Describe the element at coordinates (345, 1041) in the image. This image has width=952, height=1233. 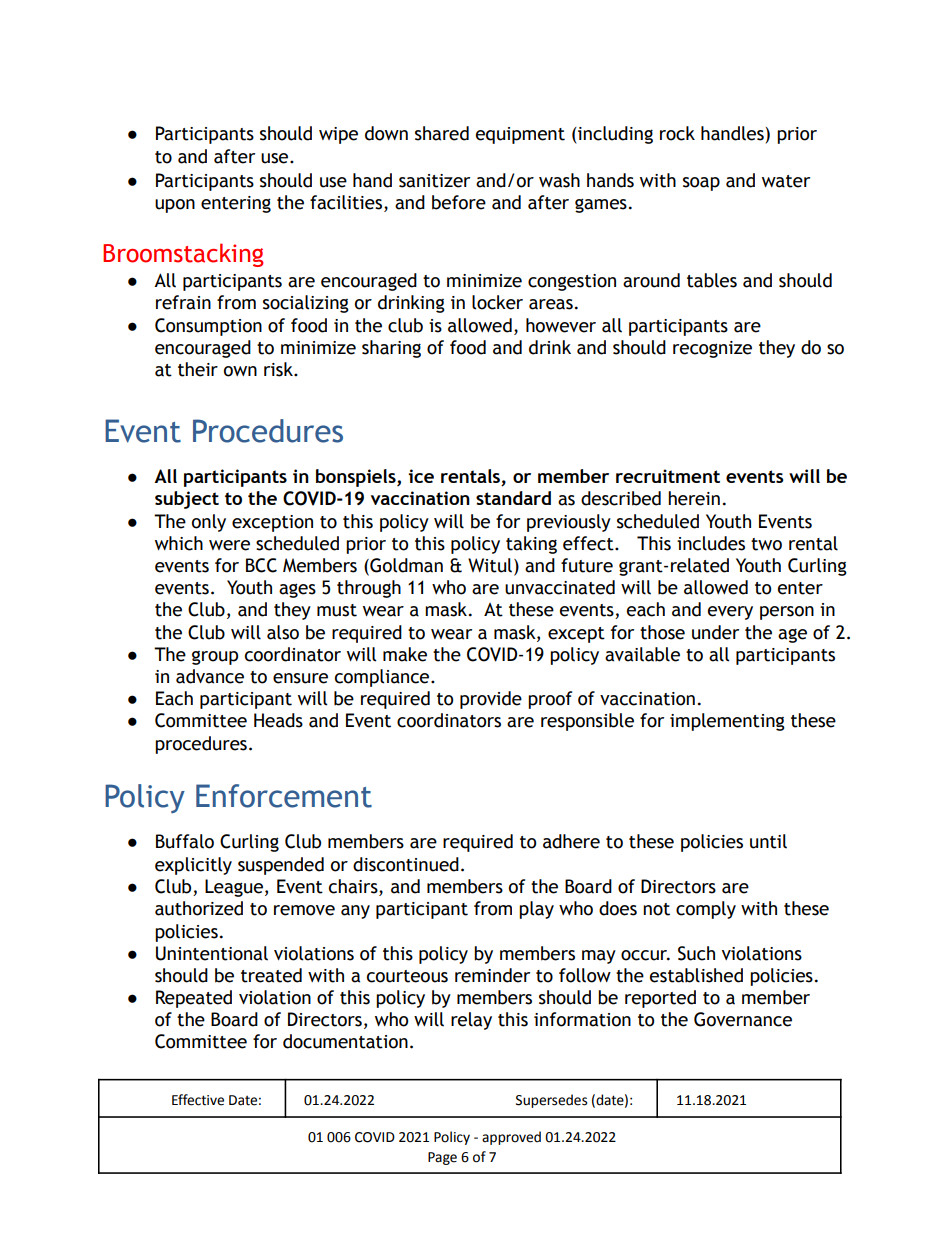
I see `documentation` at that location.
